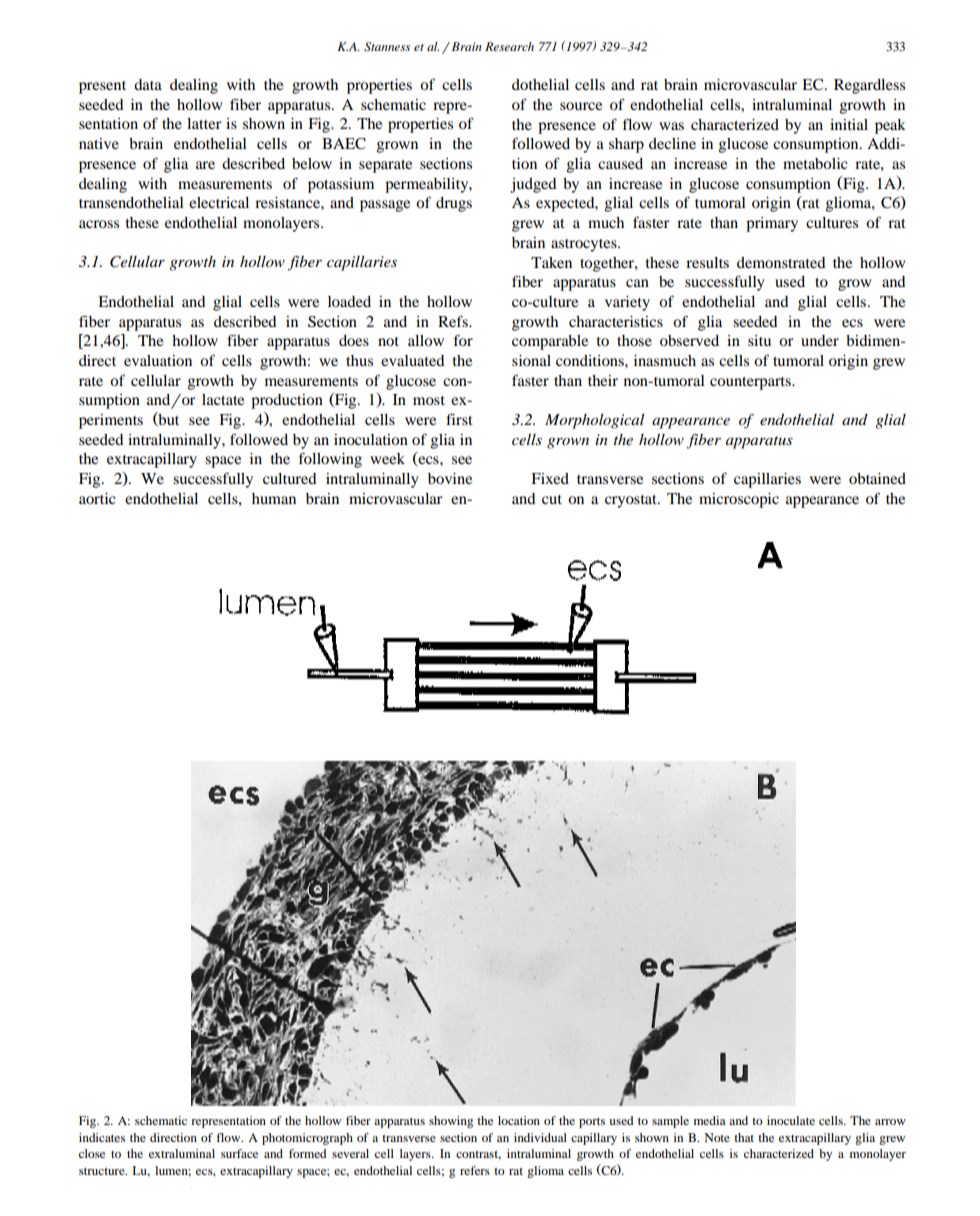  I want to click on surface, so click(239, 1153).
